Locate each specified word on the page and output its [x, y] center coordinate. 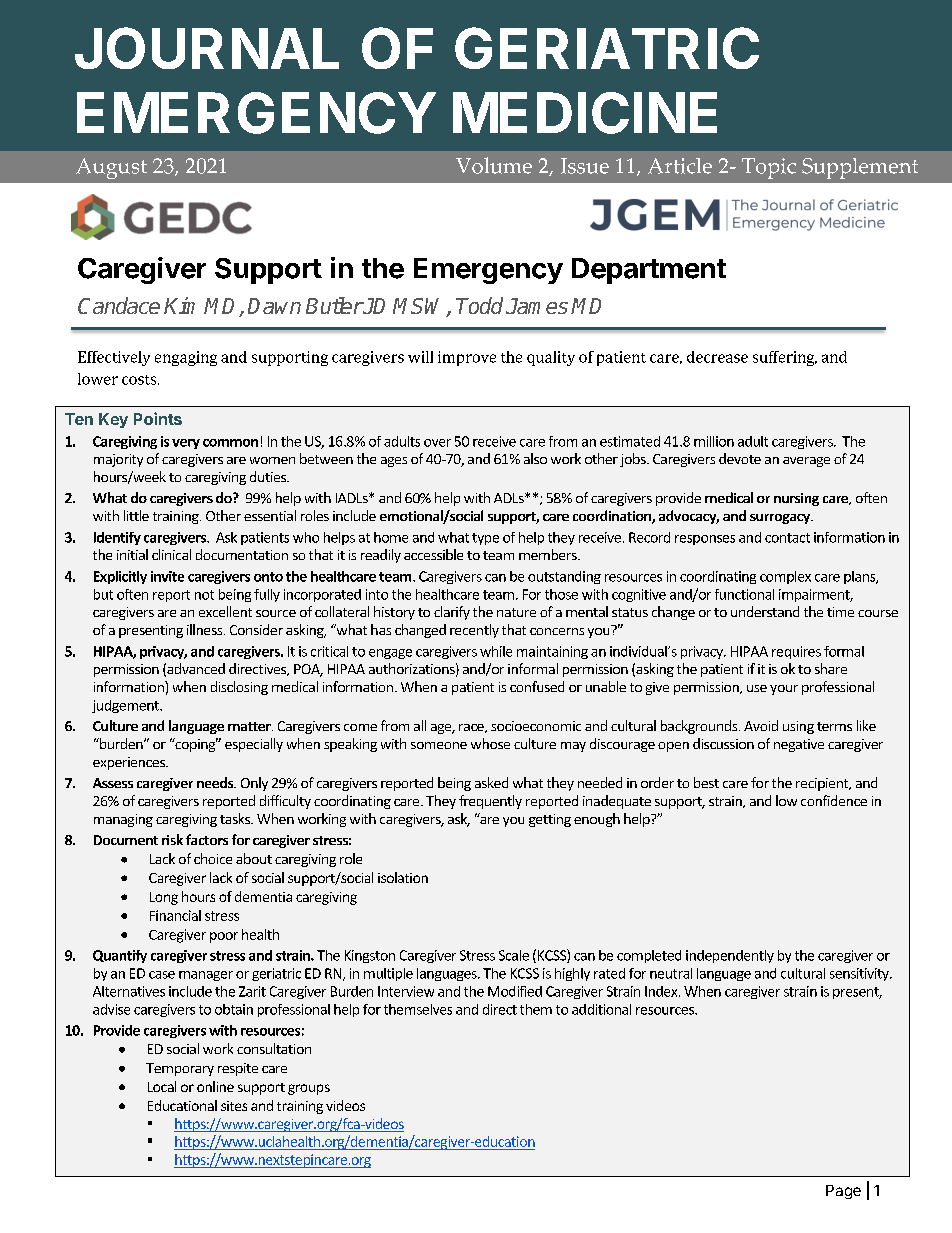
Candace [119, 305]
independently [730, 956]
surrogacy [781, 519]
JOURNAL [207, 48]
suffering [785, 358]
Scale [514, 955]
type [485, 539]
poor [224, 937]
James [537, 306]
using [798, 727]
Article [680, 166]
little [136, 515]
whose [490, 743]
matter [250, 726]
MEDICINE [585, 113]
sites [234, 1106]
